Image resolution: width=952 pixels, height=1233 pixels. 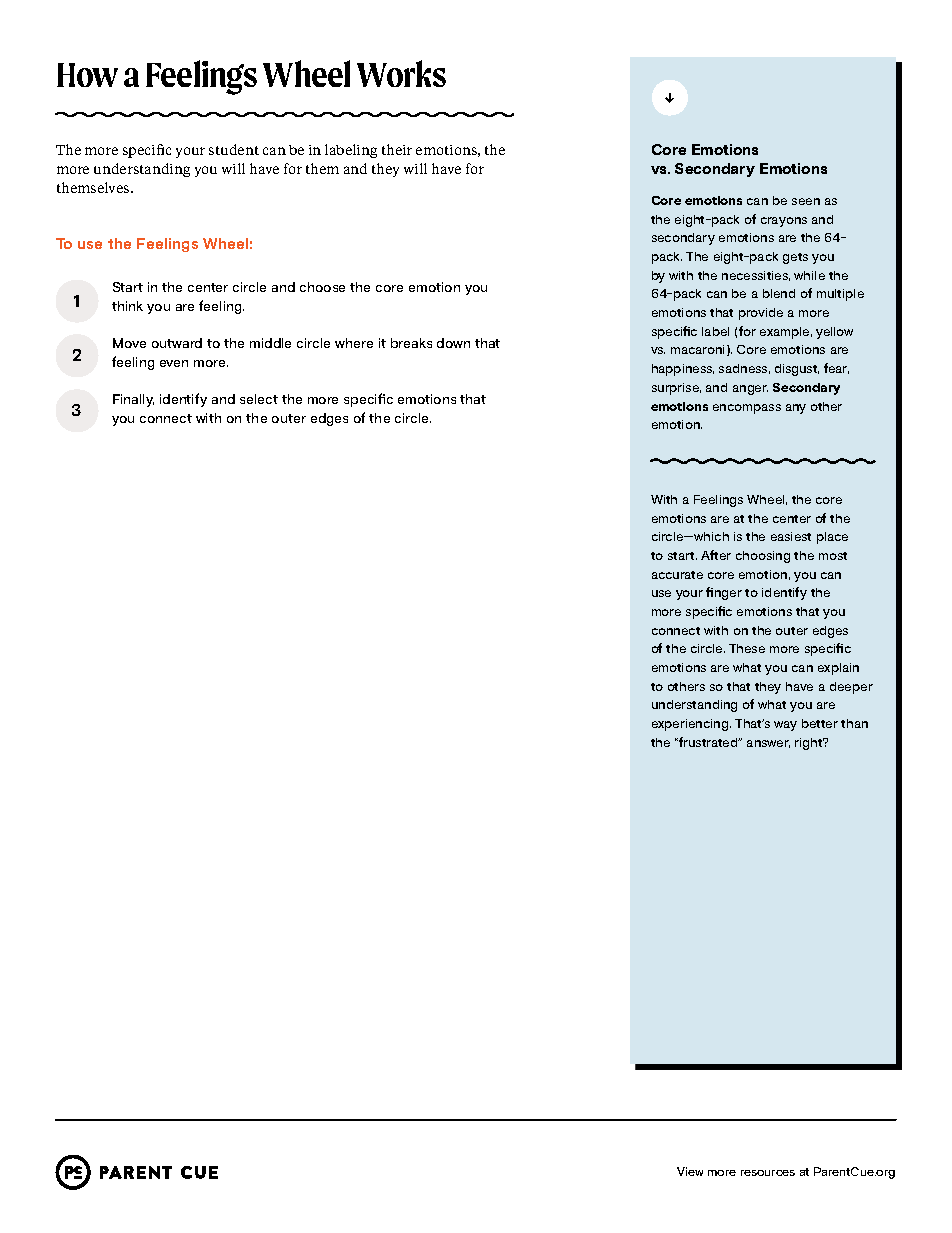 I want to click on Works, so click(x=401, y=73).
